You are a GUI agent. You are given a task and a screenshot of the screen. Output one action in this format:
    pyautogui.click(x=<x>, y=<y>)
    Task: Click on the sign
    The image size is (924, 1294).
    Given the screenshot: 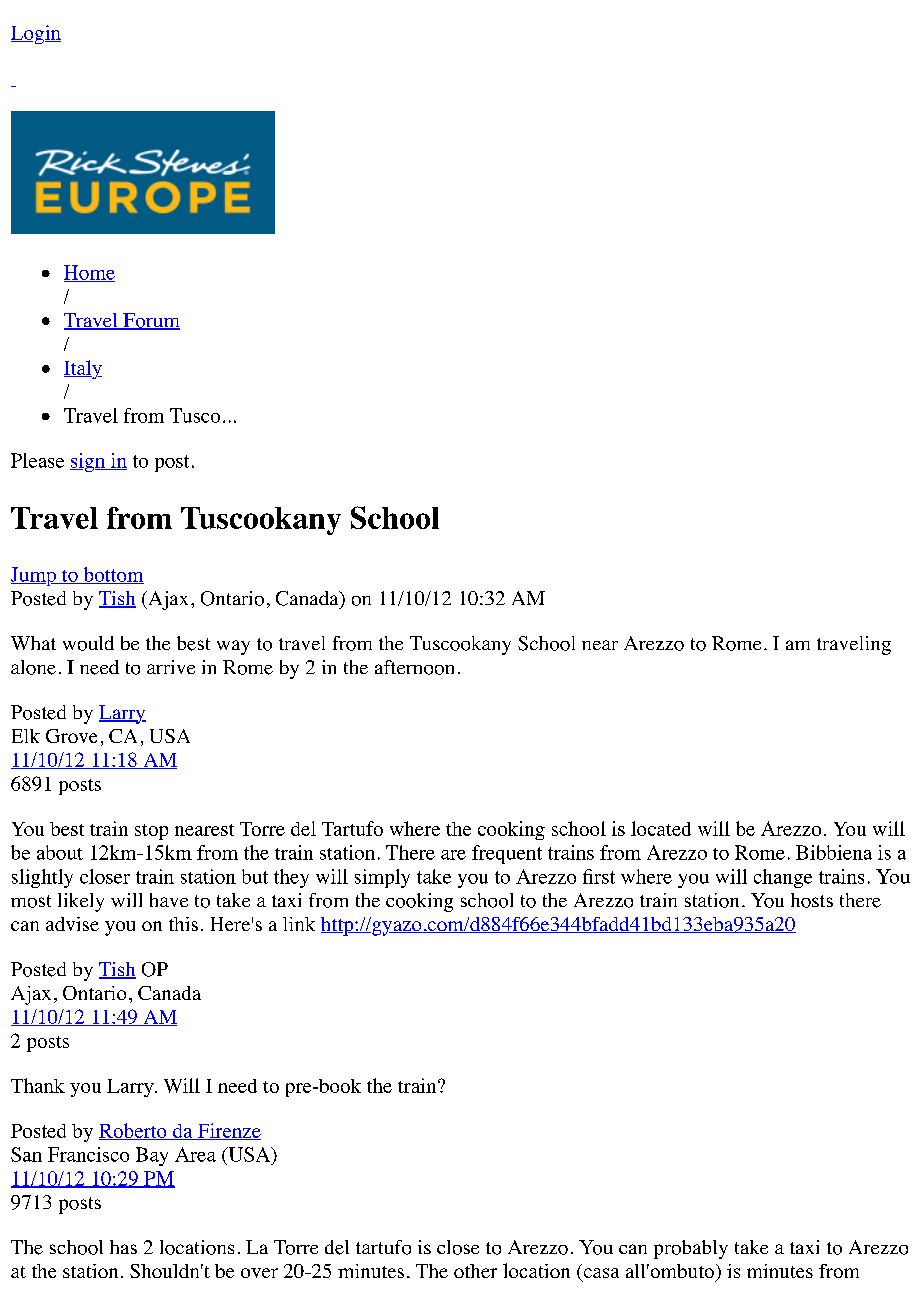 What is the action you would take?
    pyautogui.click(x=88, y=462)
